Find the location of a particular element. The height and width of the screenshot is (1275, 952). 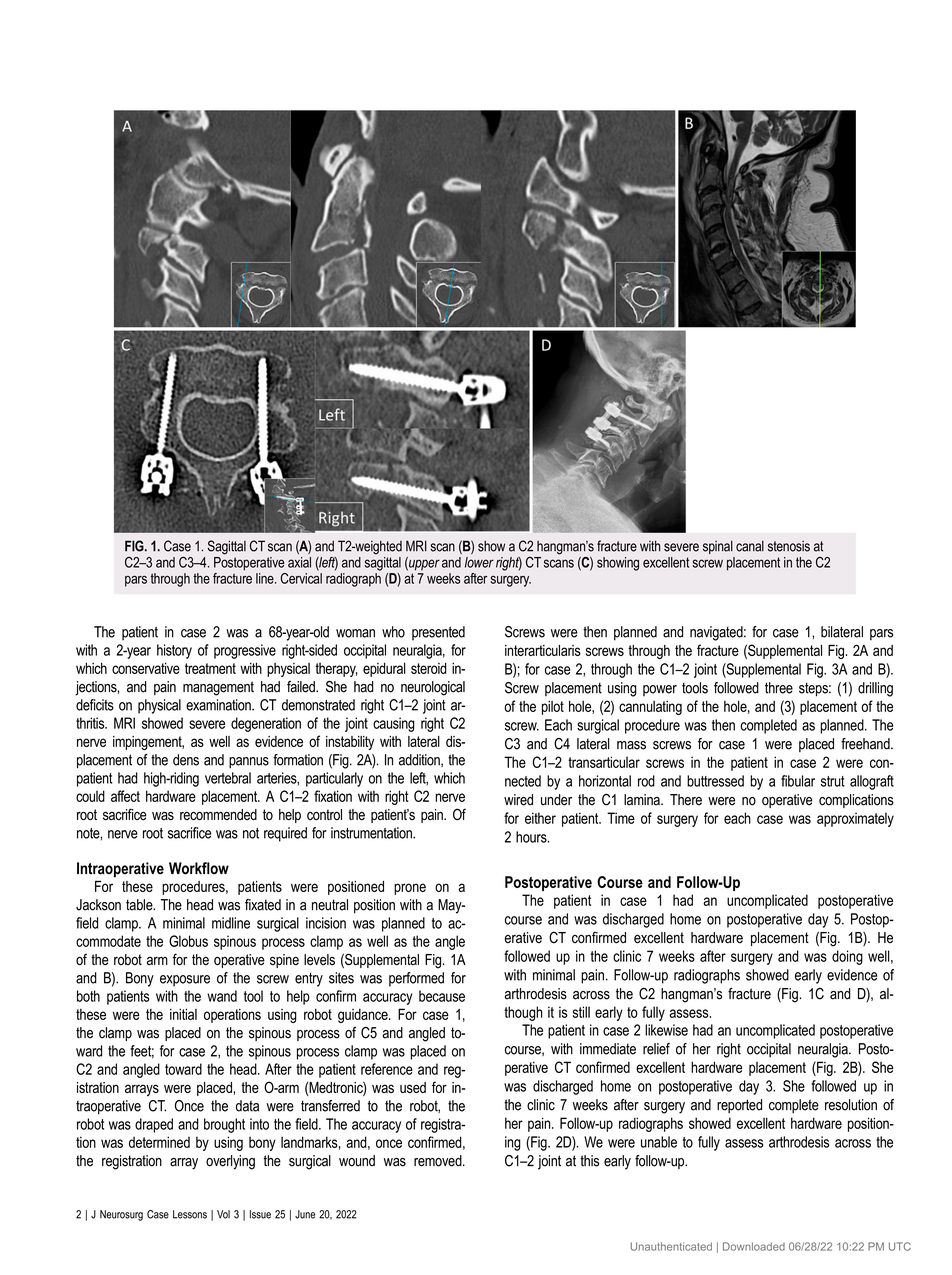

doing is located at coordinates (847, 957).
